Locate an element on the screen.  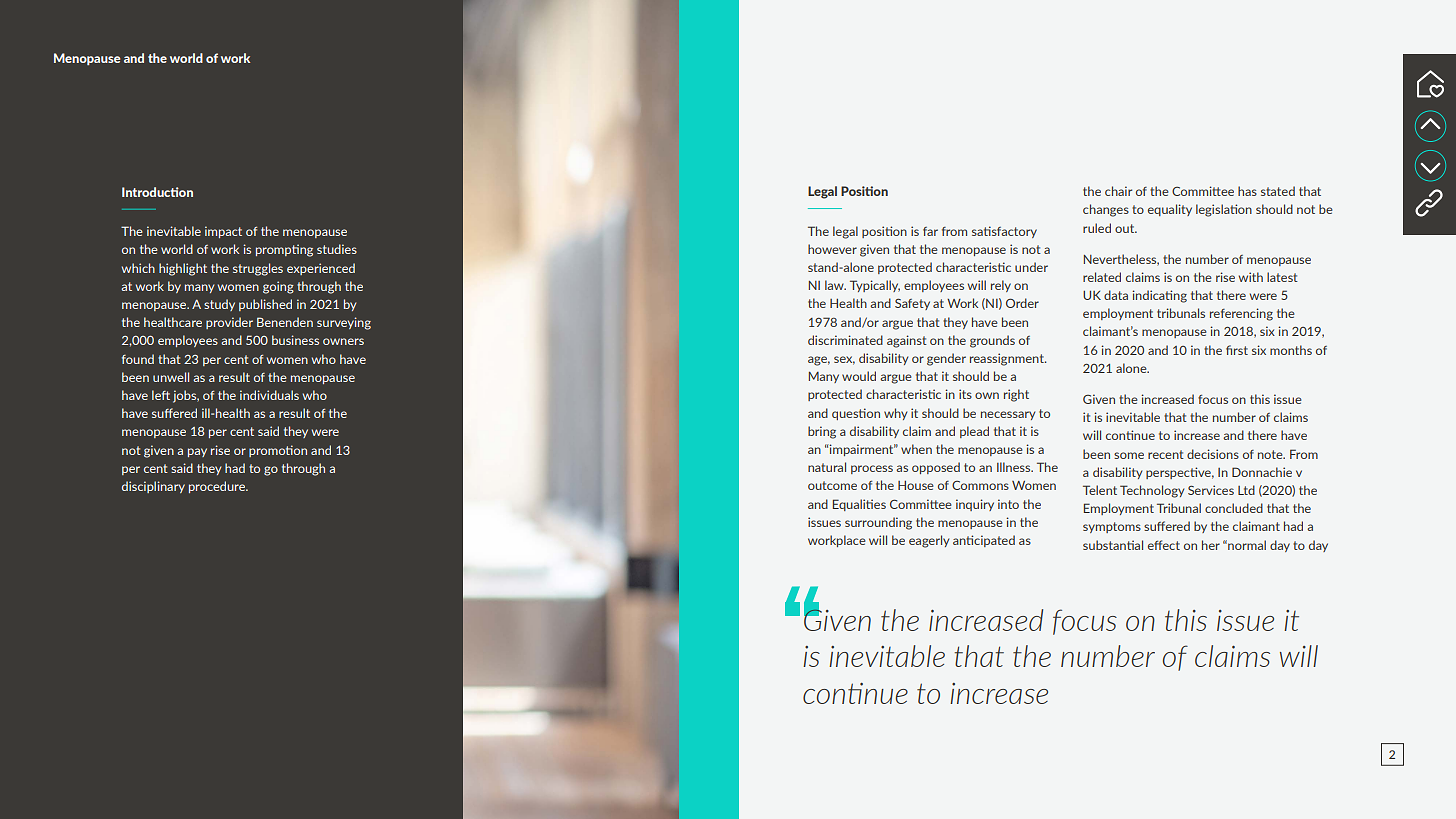
law is located at coordinates (835, 285).
